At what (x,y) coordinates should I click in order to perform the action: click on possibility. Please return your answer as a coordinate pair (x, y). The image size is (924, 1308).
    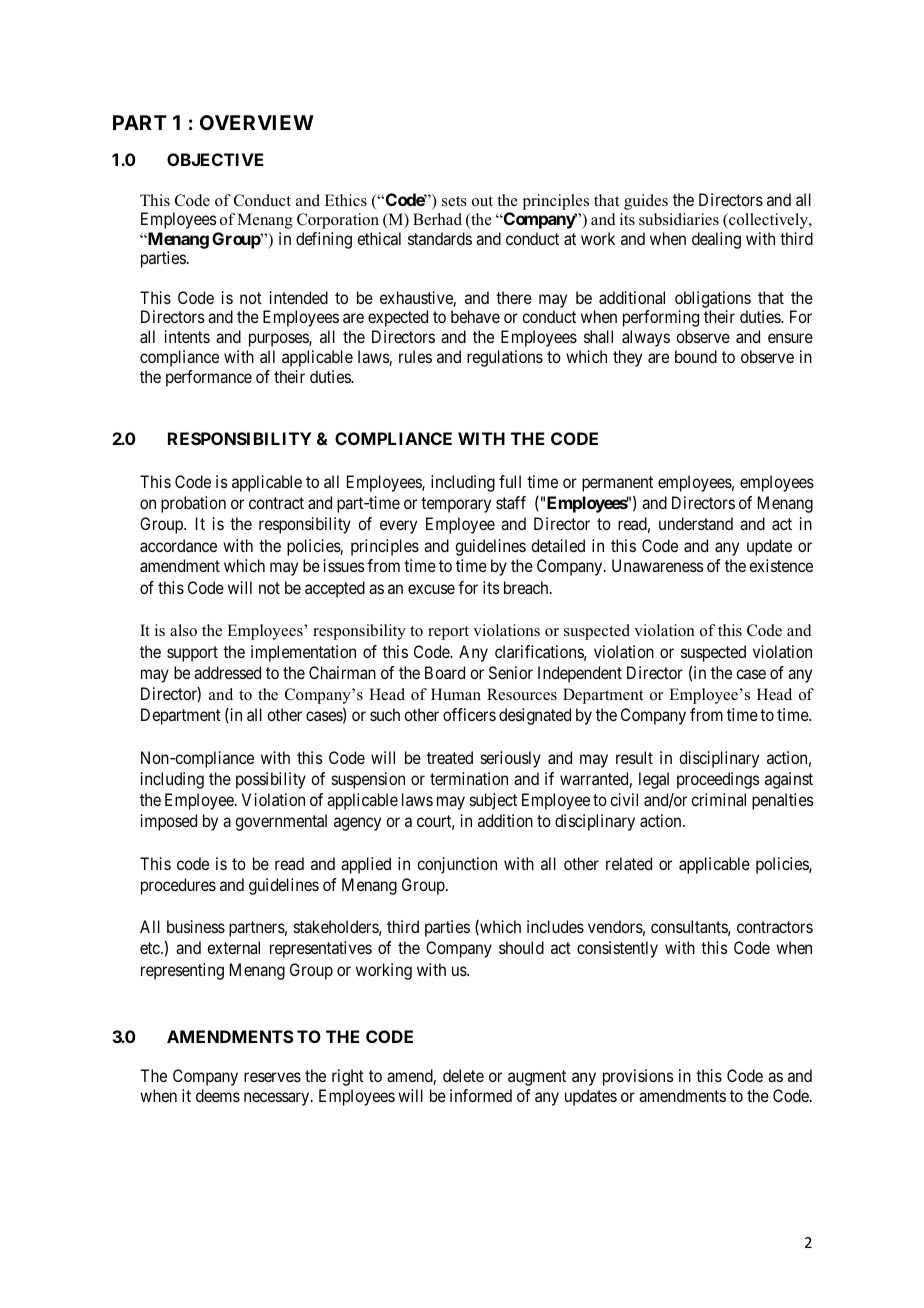
    Looking at the image, I should click on (271, 780).
